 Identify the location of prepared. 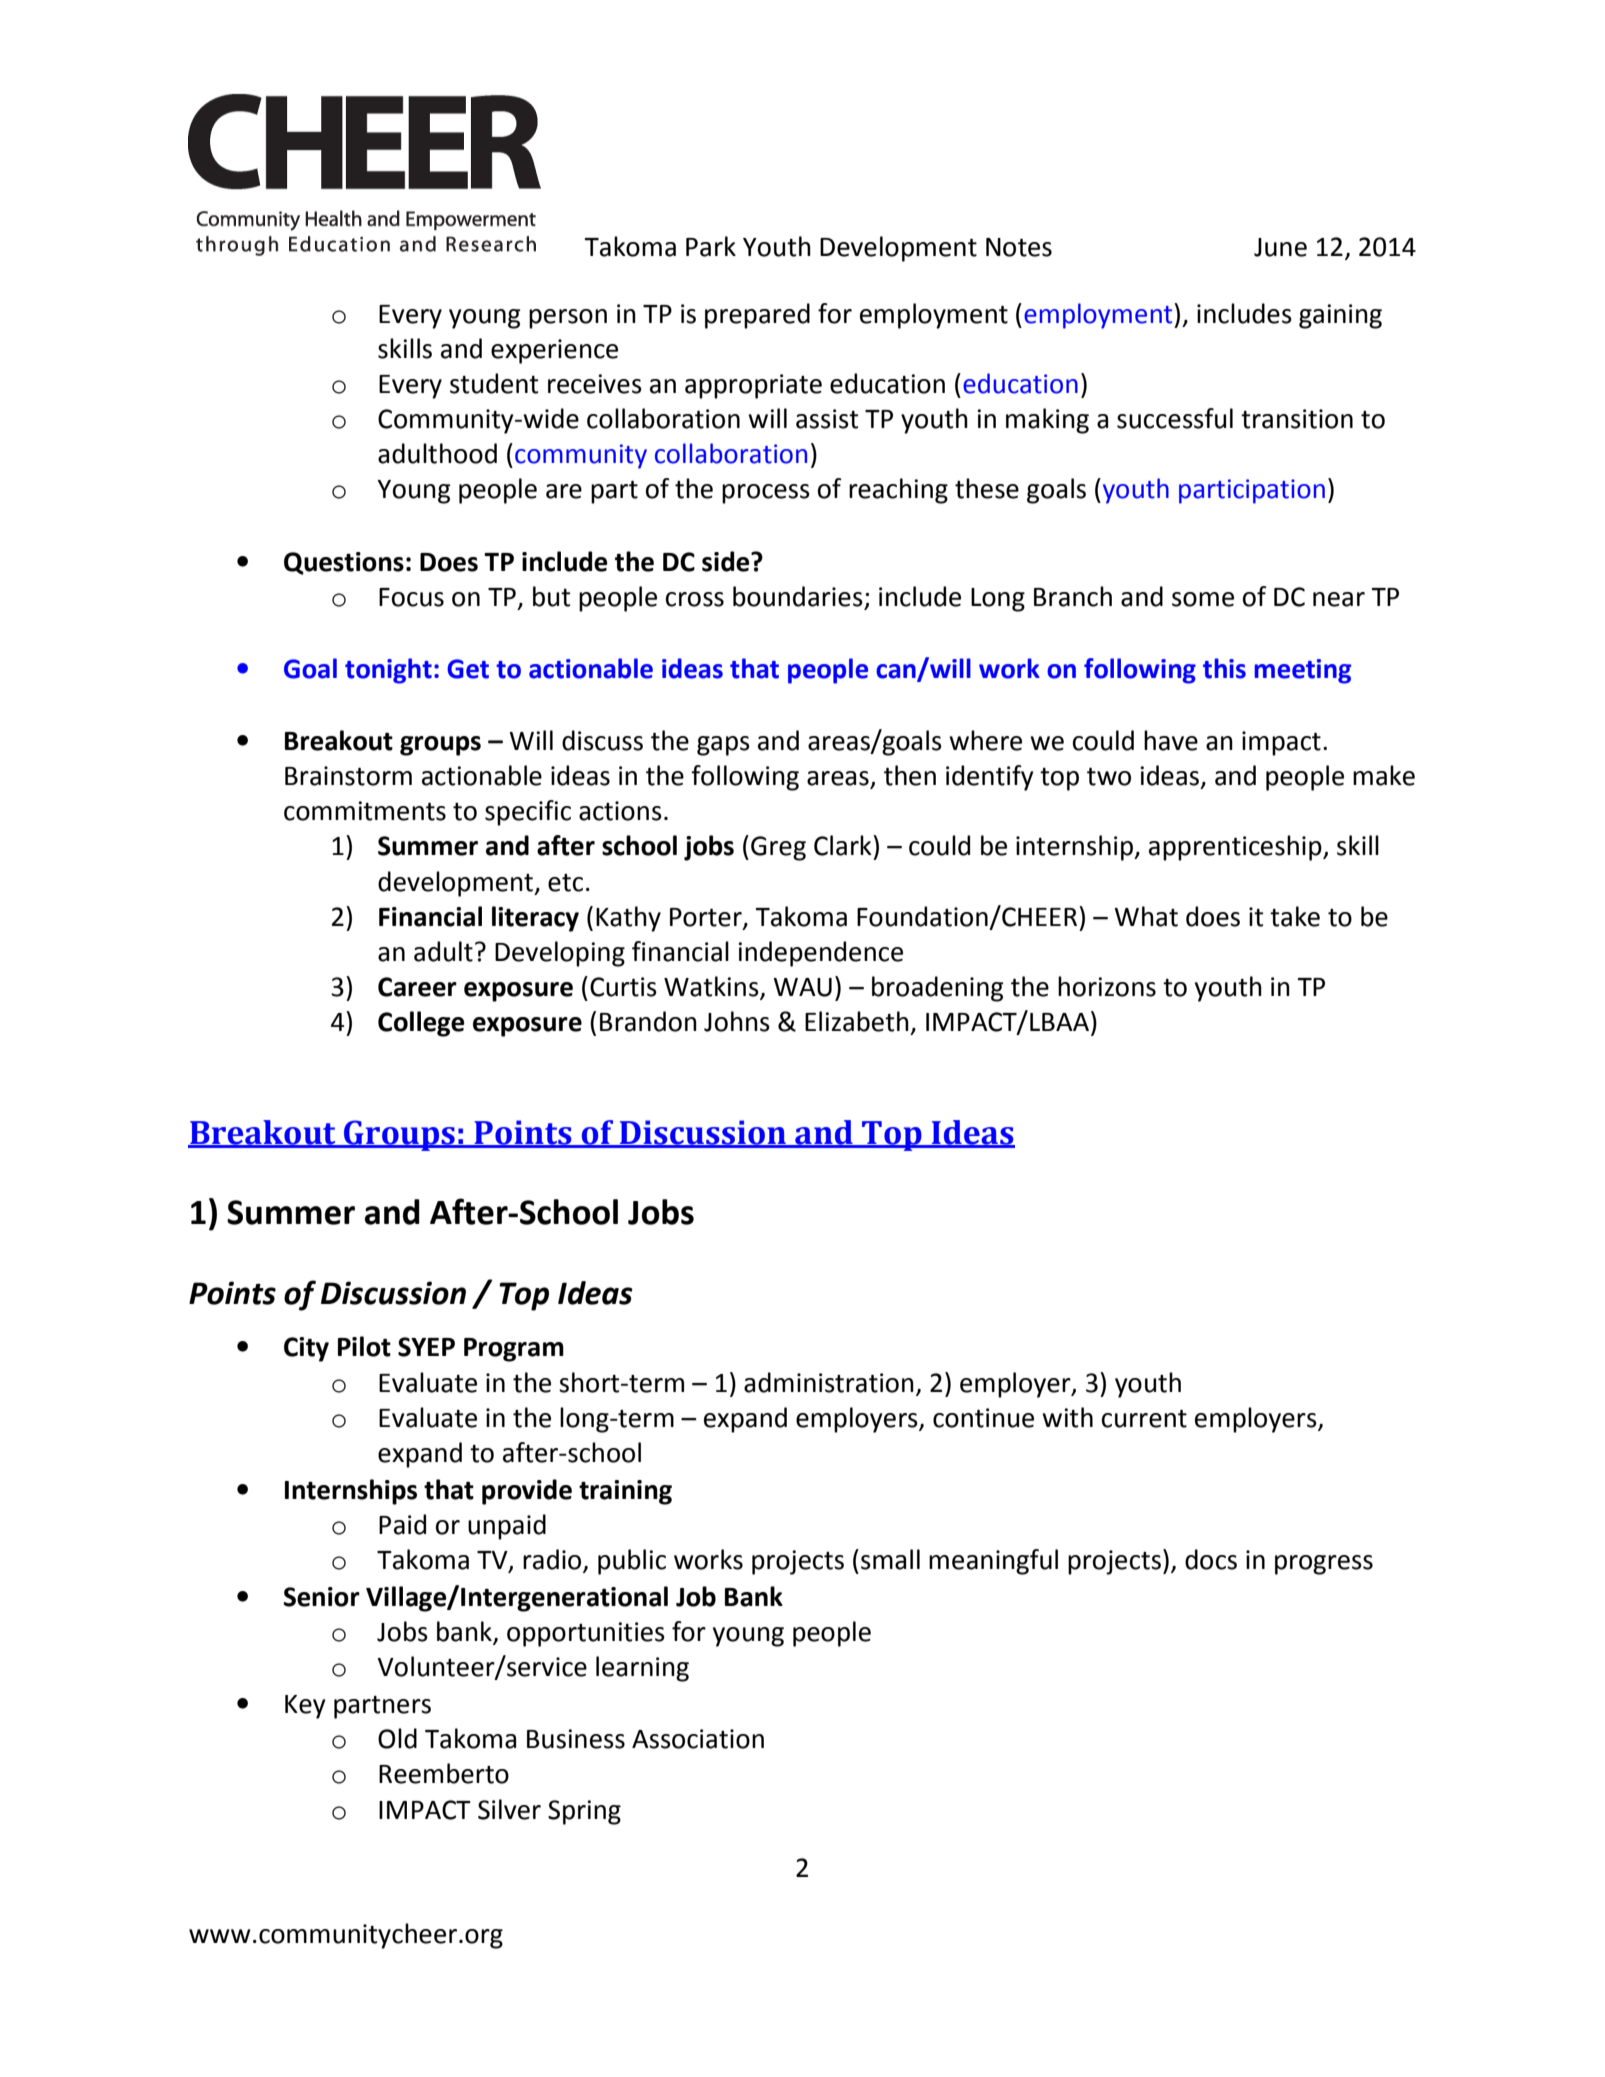
(757, 316).
